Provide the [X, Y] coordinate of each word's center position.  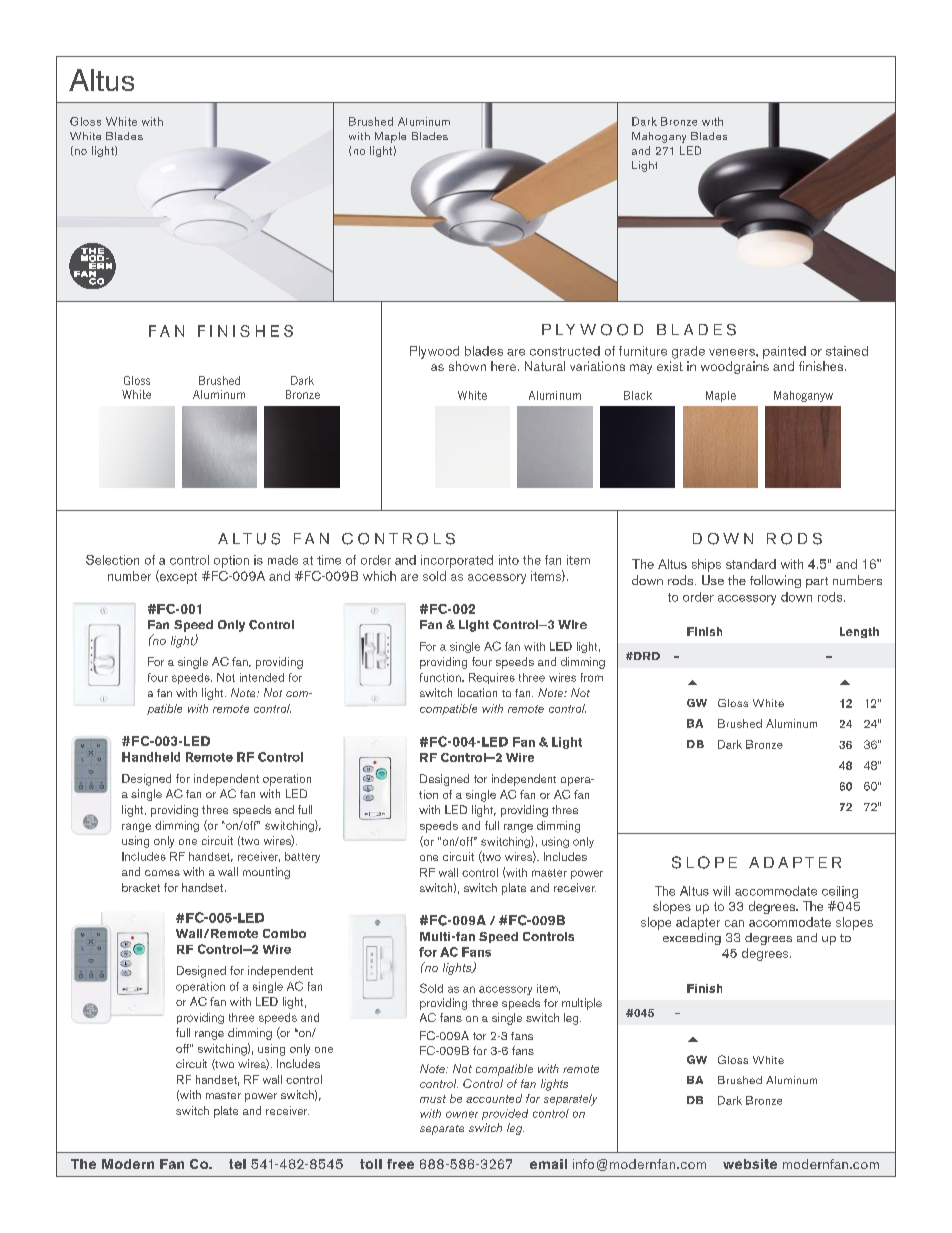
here [505, 366]
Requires [492, 678]
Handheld [151, 757]
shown [467, 366]
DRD [646, 656]
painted [784, 352]
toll [371, 1164]
